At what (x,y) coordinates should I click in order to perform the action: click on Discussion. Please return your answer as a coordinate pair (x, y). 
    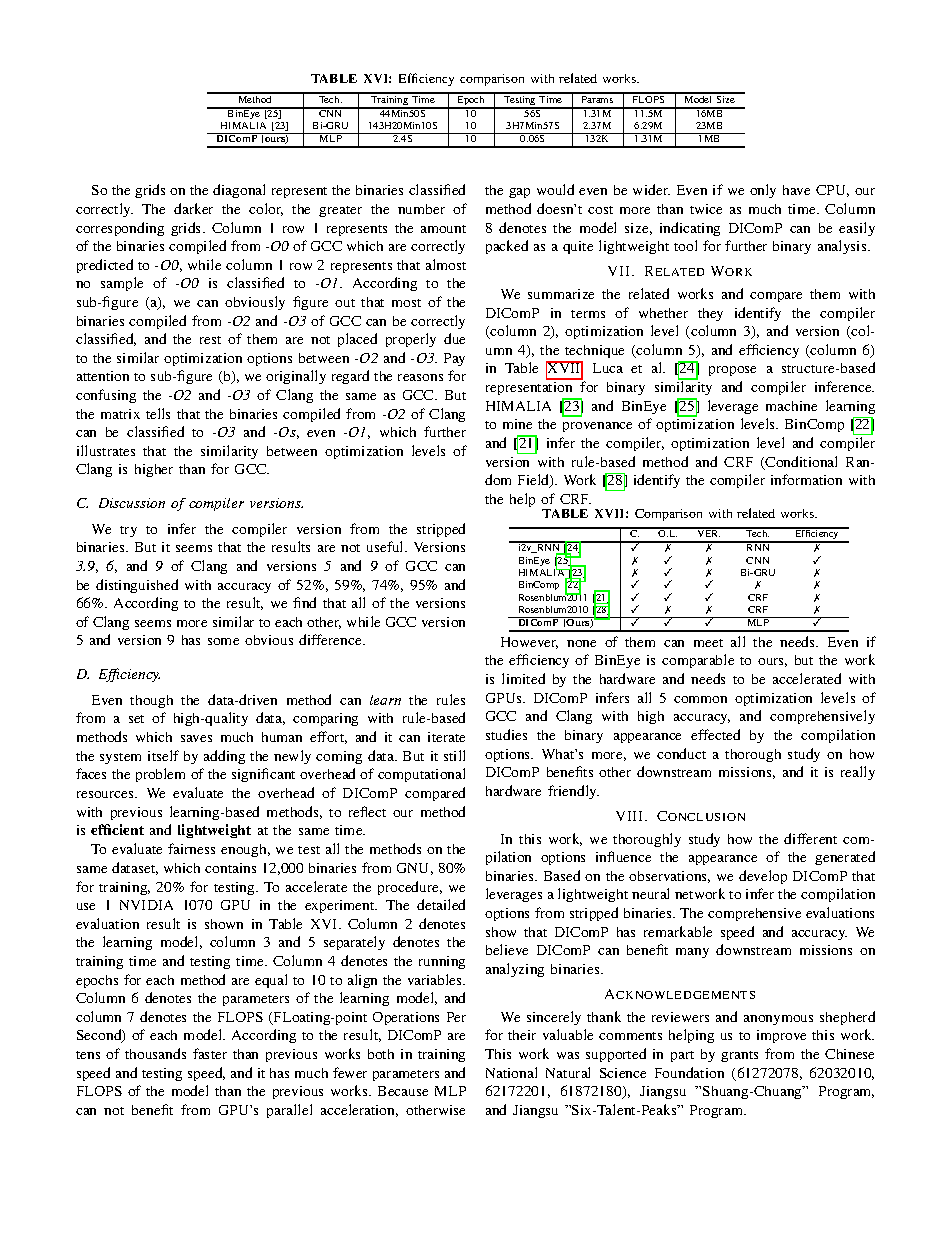
    Looking at the image, I should click on (132, 503).
